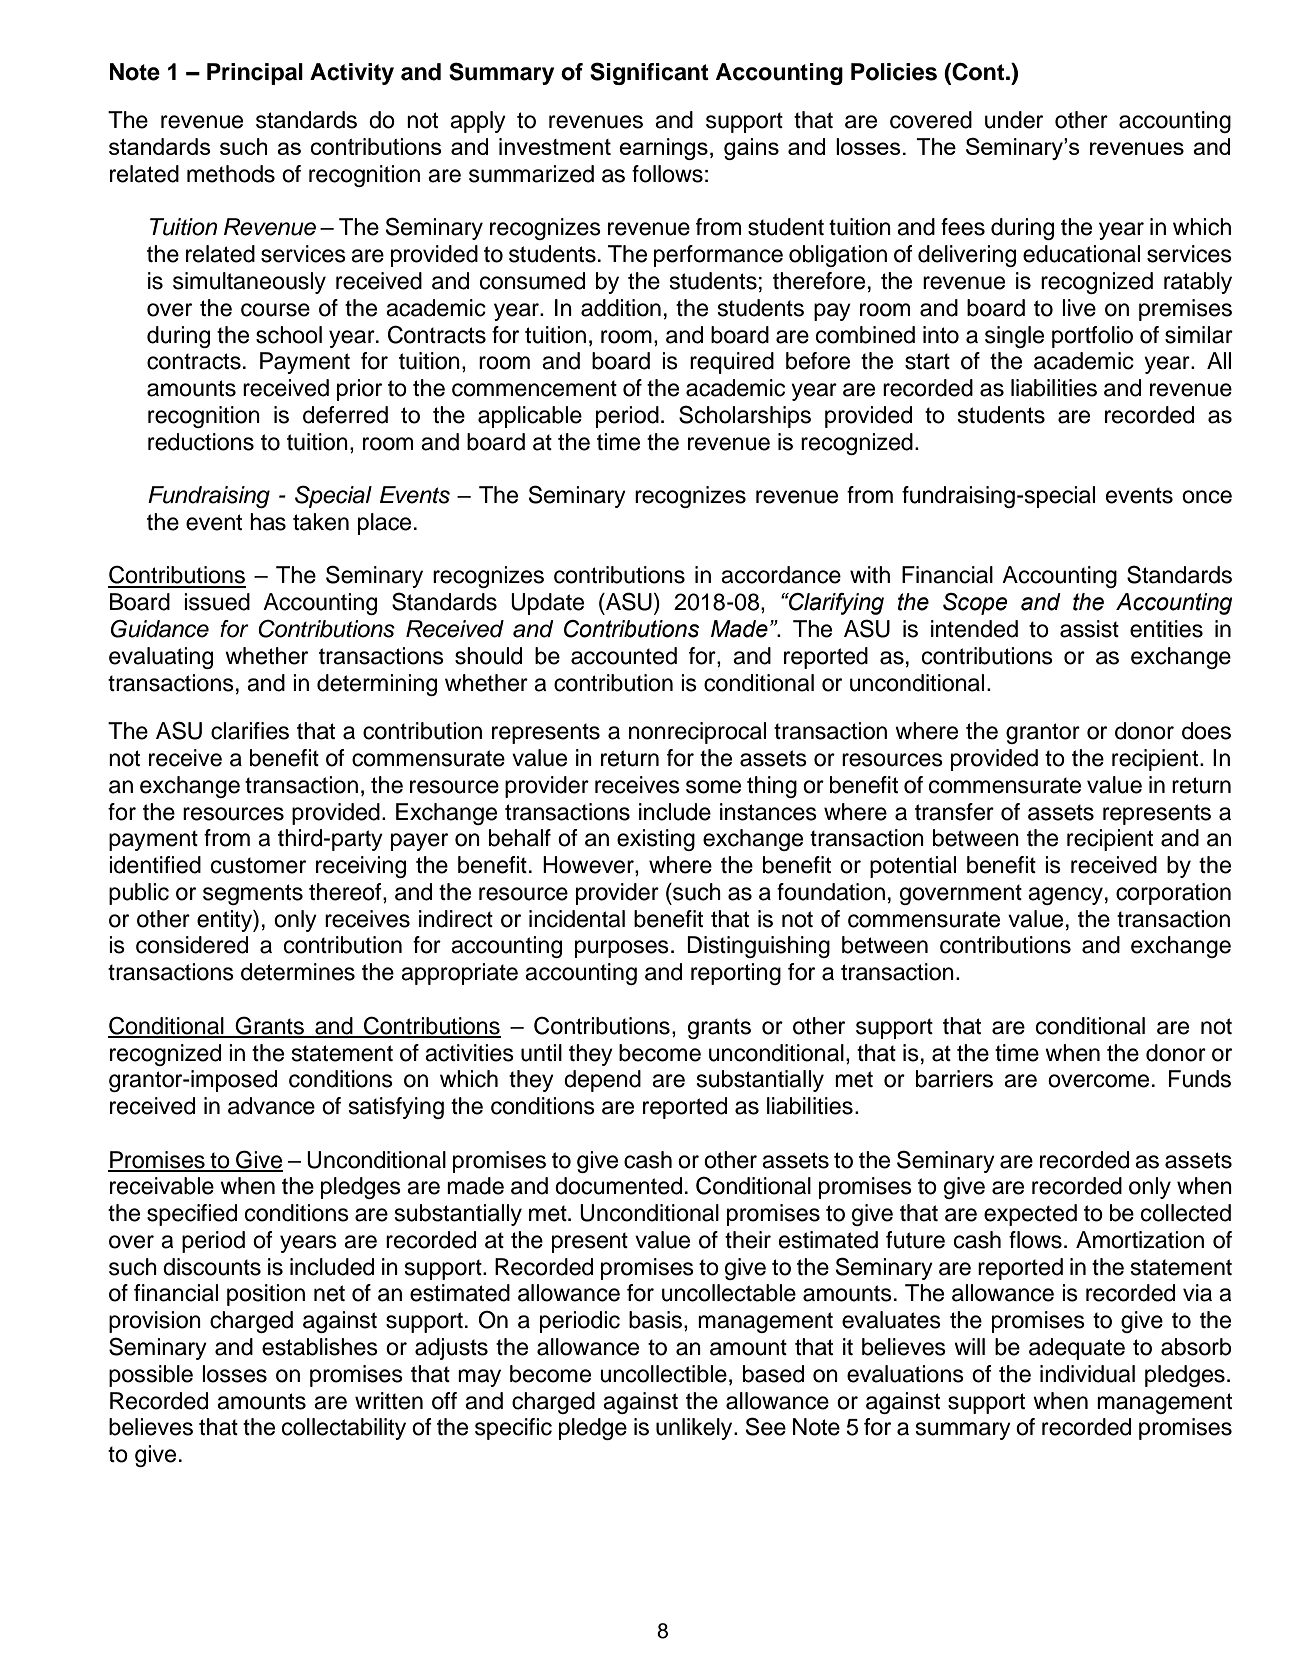 The height and width of the screenshot is (1676, 1295). What do you see at coordinates (663, 149) in the screenshot?
I see `earnings` at bounding box center [663, 149].
